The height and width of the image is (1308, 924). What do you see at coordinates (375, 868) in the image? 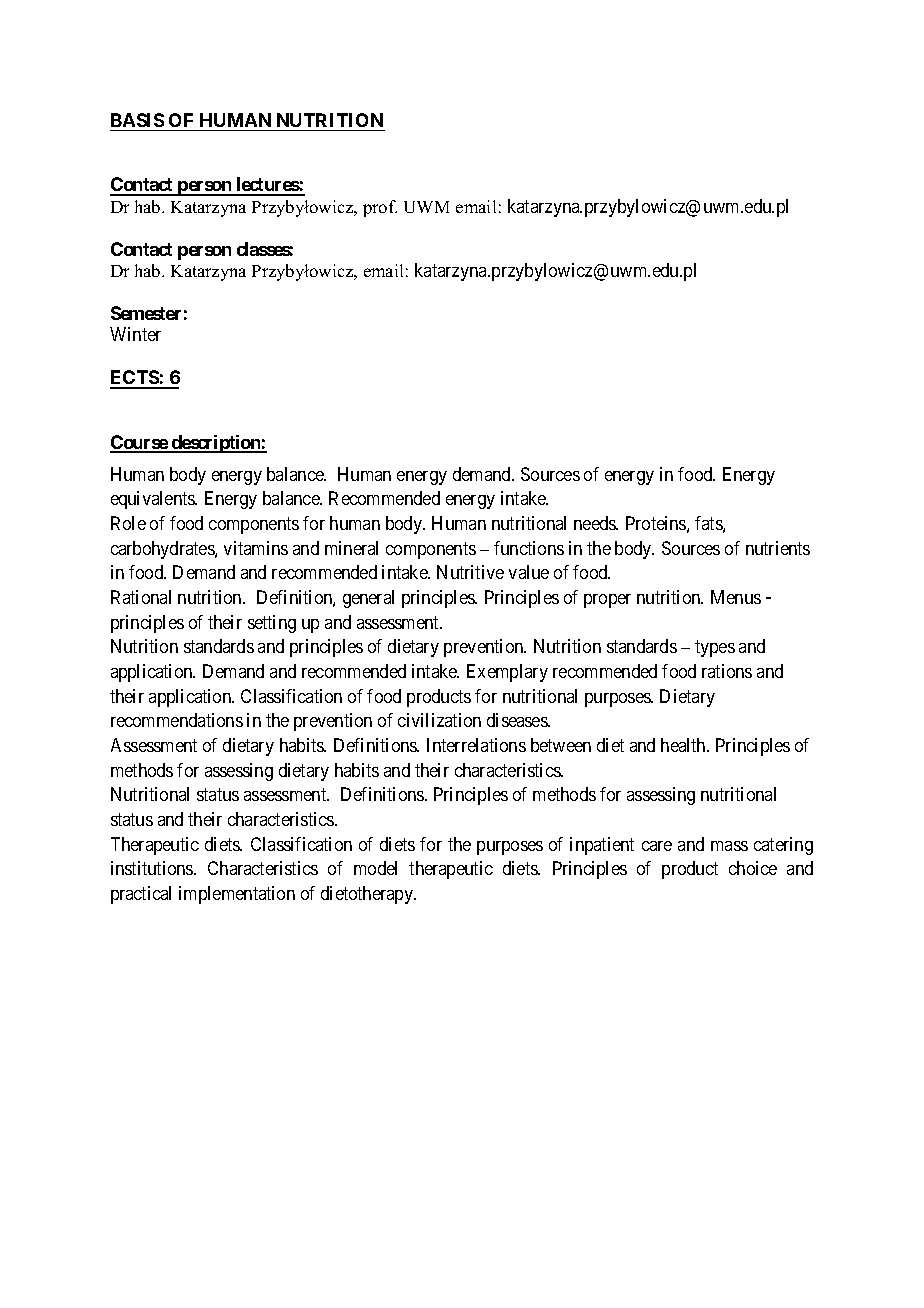
I see `model` at bounding box center [375, 868].
